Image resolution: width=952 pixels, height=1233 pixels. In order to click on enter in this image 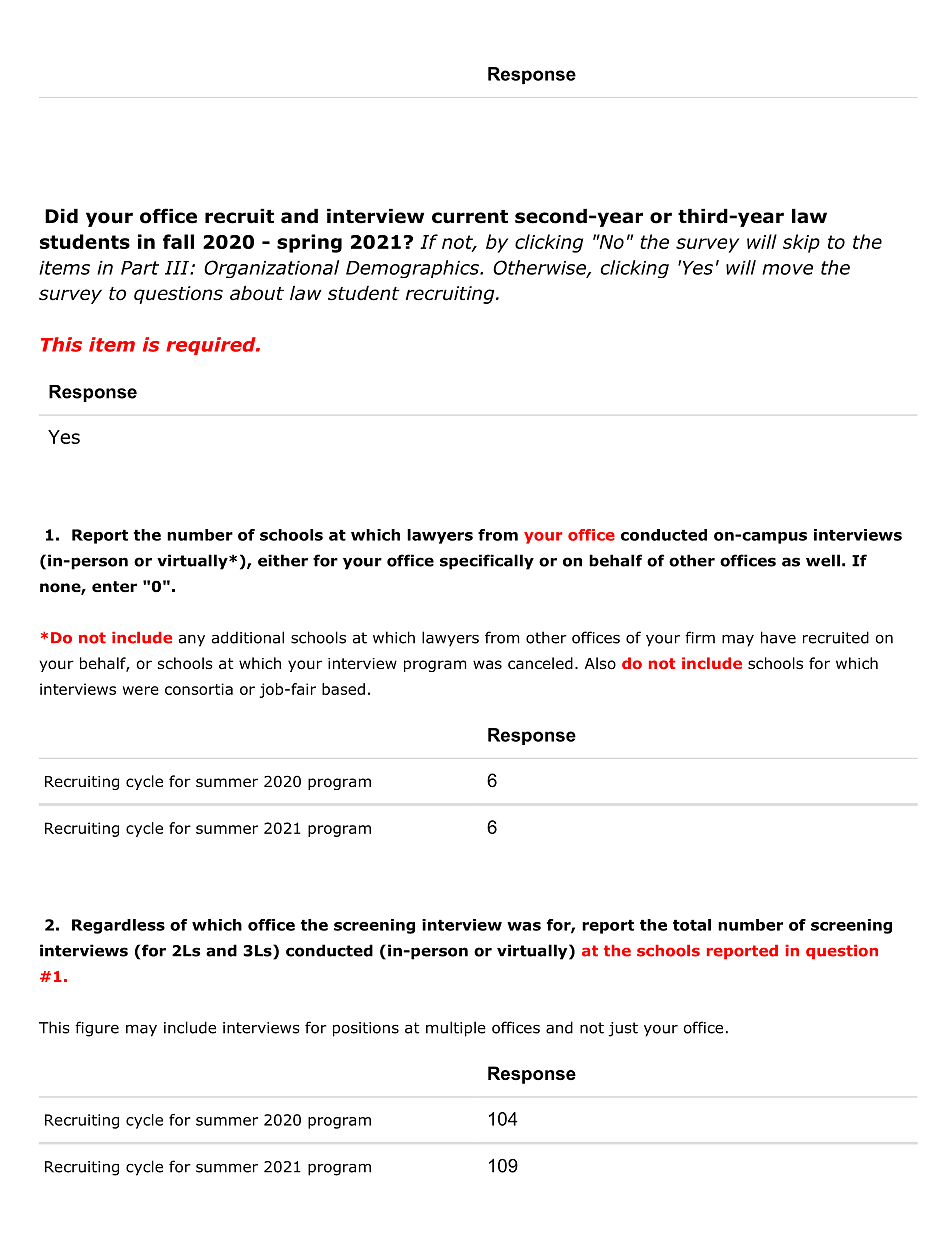, I will do `click(114, 587)`.
